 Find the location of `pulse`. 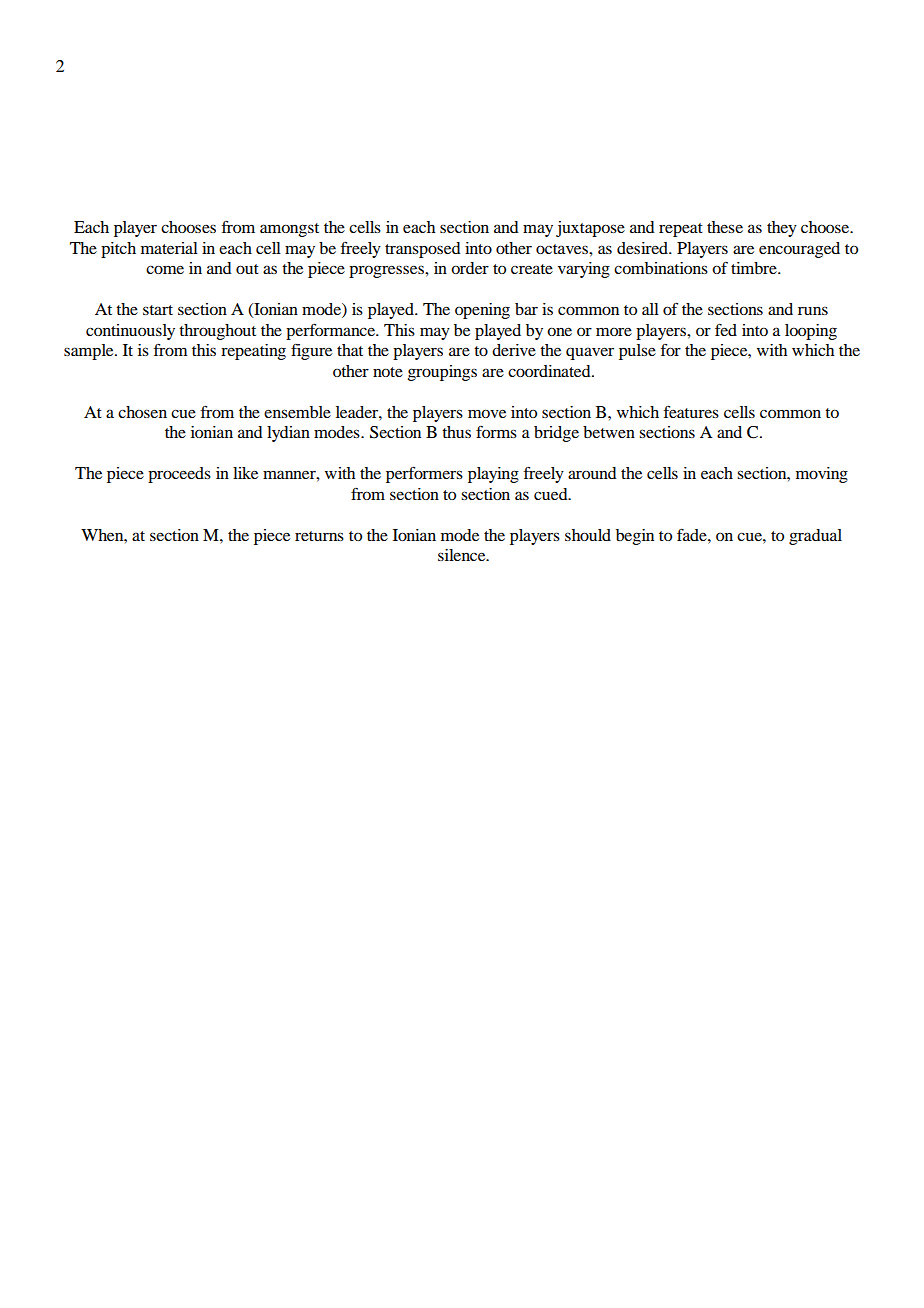

pulse is located at coordinates (637, 352).
